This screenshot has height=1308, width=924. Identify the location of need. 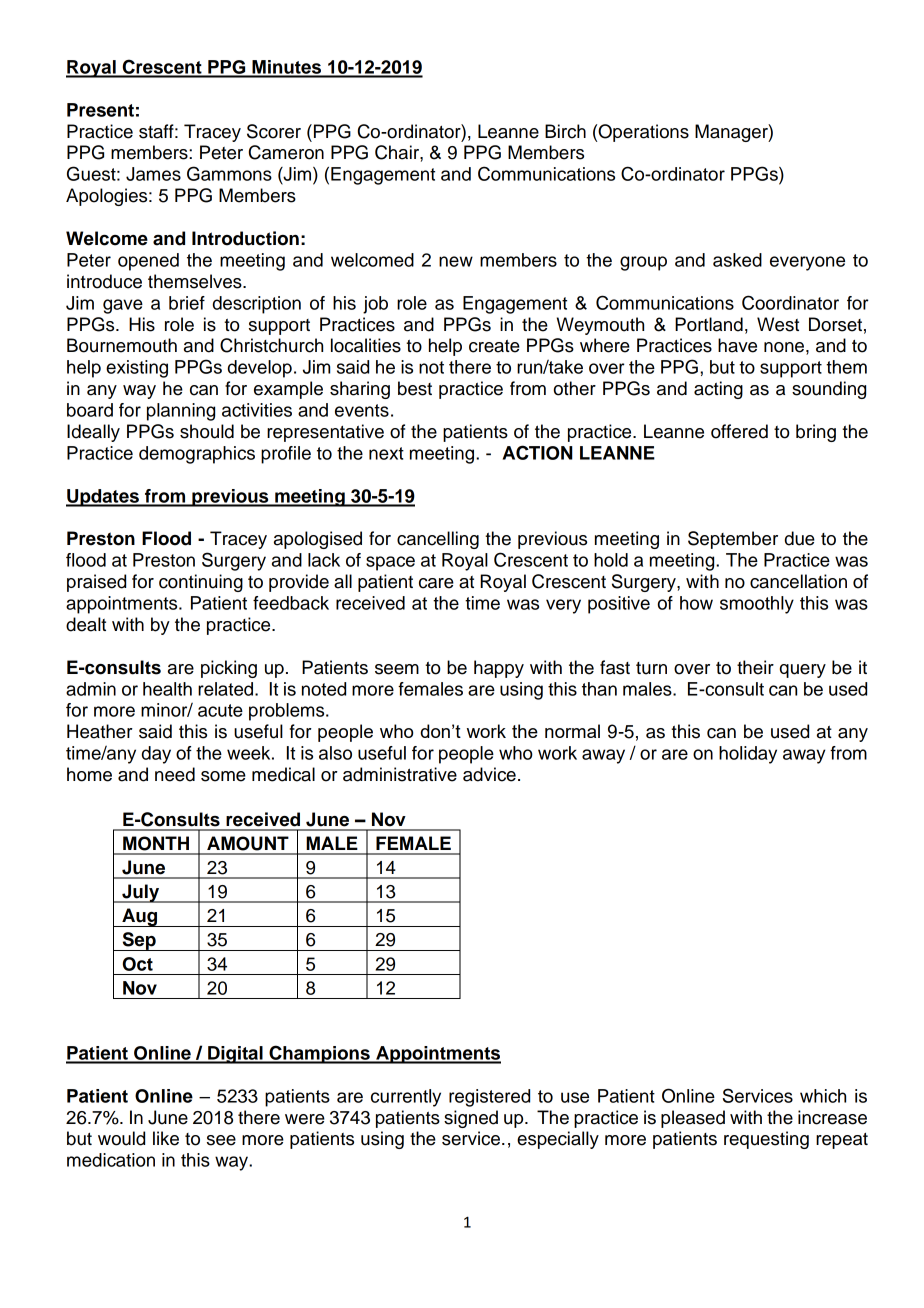
(175, 774).
